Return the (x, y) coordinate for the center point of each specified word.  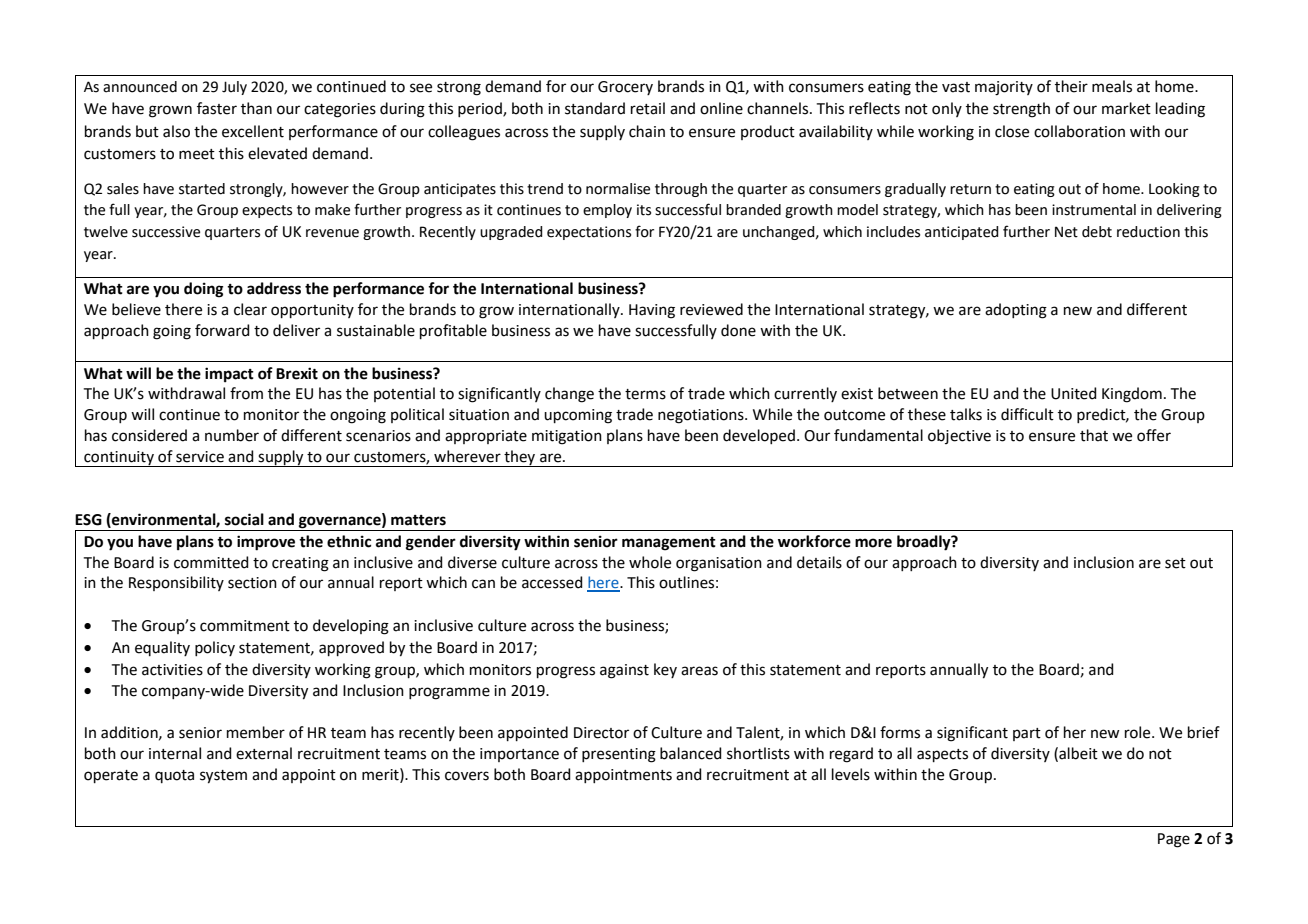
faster (217, 108)
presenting (619, 755)
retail (648, 108)
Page (1174, 840)
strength (1021, 110)
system (223, 777)
